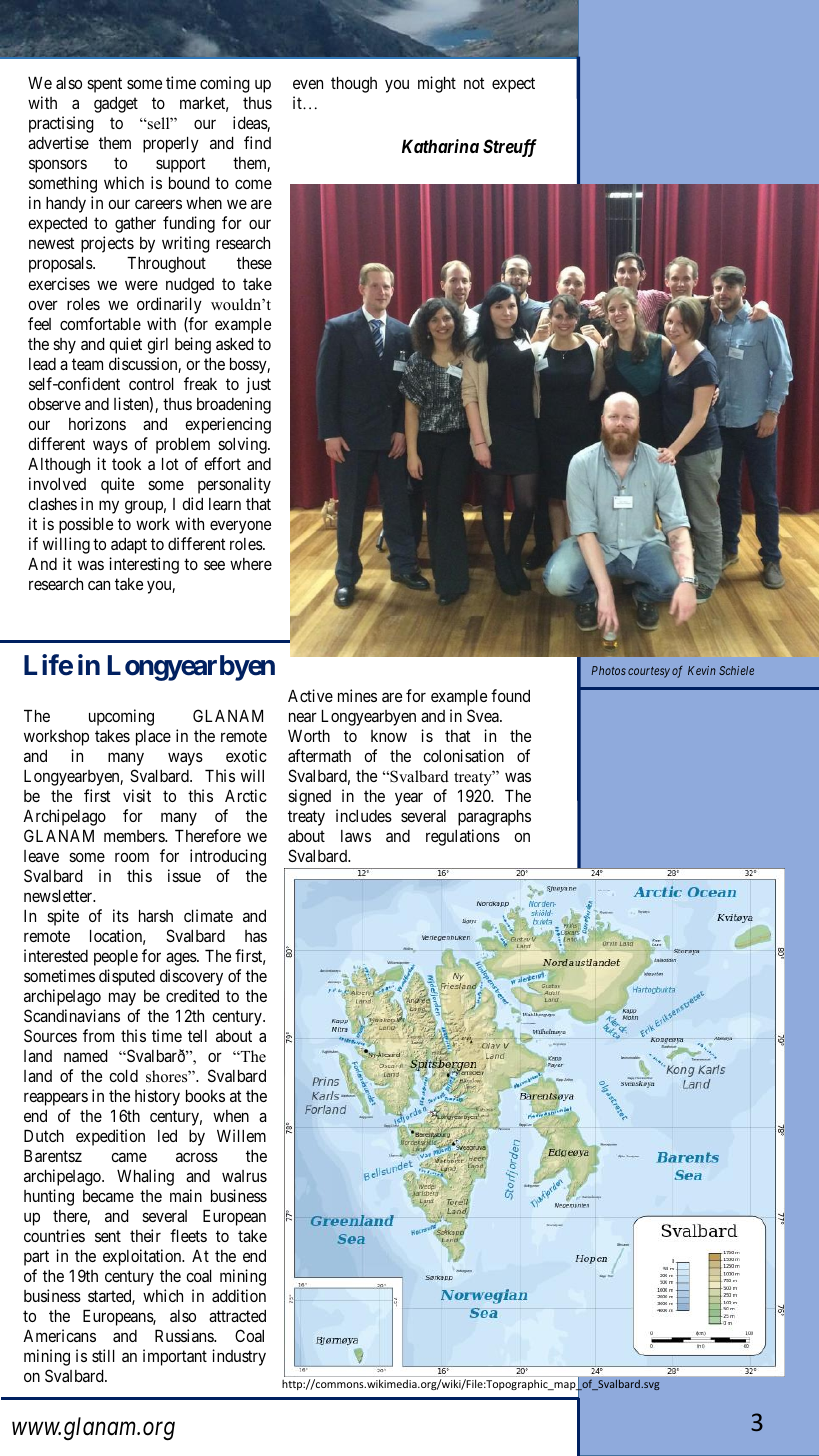  Describe the element at coordinates (103, 1355) in the screenshot. I see `still` at that location.
